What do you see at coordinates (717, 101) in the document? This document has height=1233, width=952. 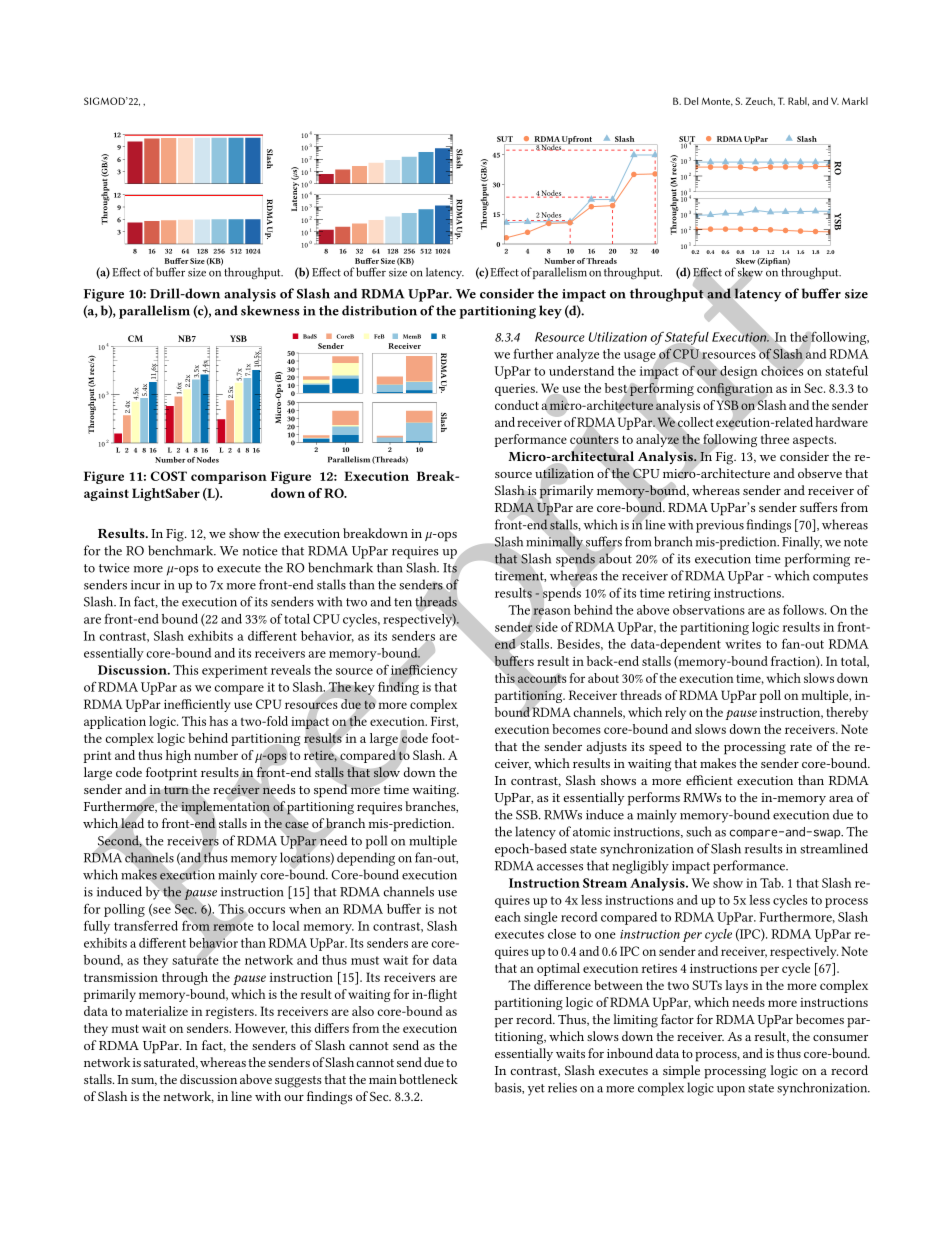 I see `Monte` at bounding box center [717, 101].
